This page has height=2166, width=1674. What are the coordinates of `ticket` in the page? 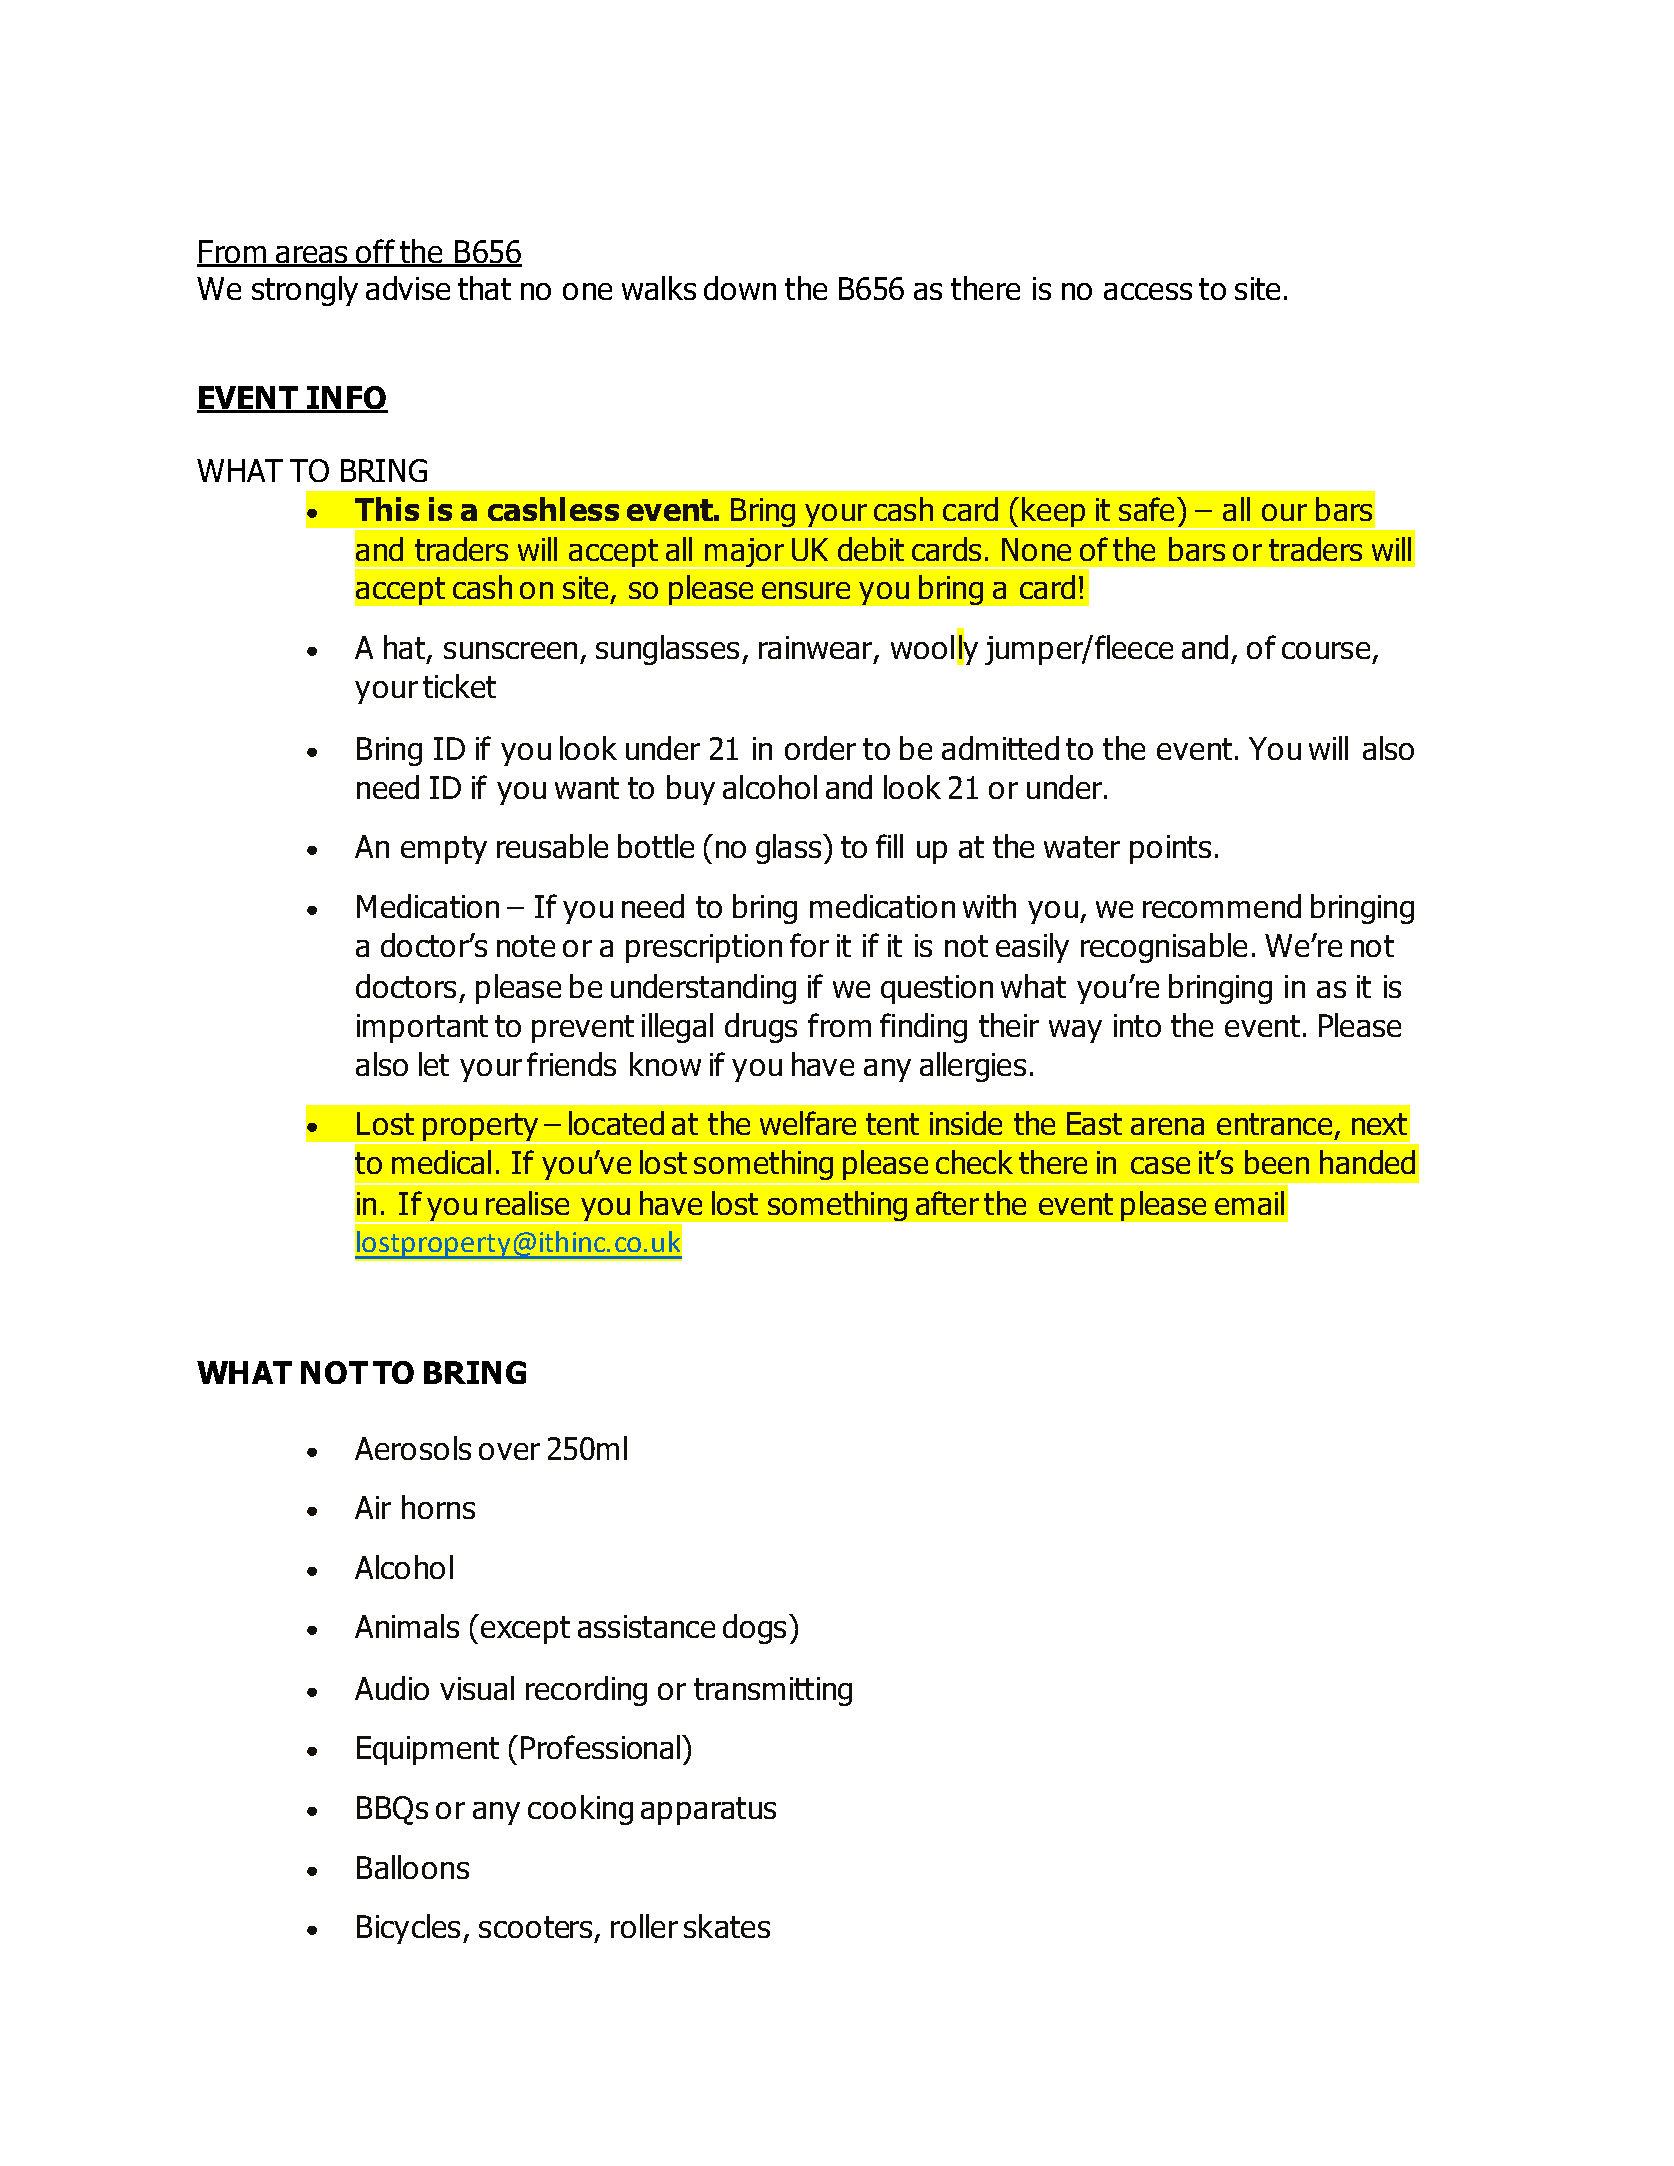 It's located at (459, 686).
